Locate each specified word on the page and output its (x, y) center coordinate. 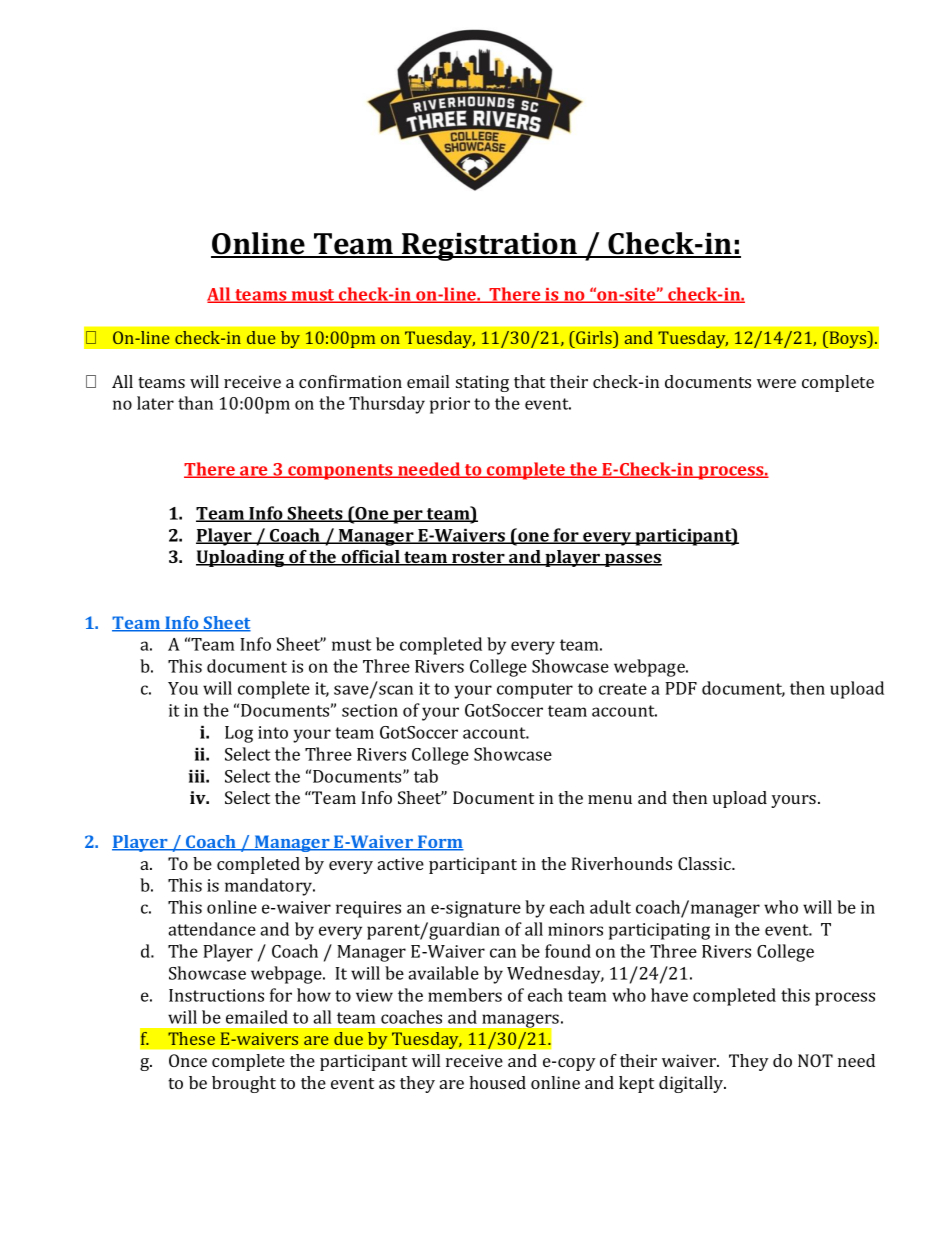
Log (239, 734)
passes (632, 560)
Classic (705, 863)
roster (478, 558)
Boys (848, 339)
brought (244, 1084)
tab (426, 776)
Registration (490, 247)
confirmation (350, 381)
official (371, 558)
